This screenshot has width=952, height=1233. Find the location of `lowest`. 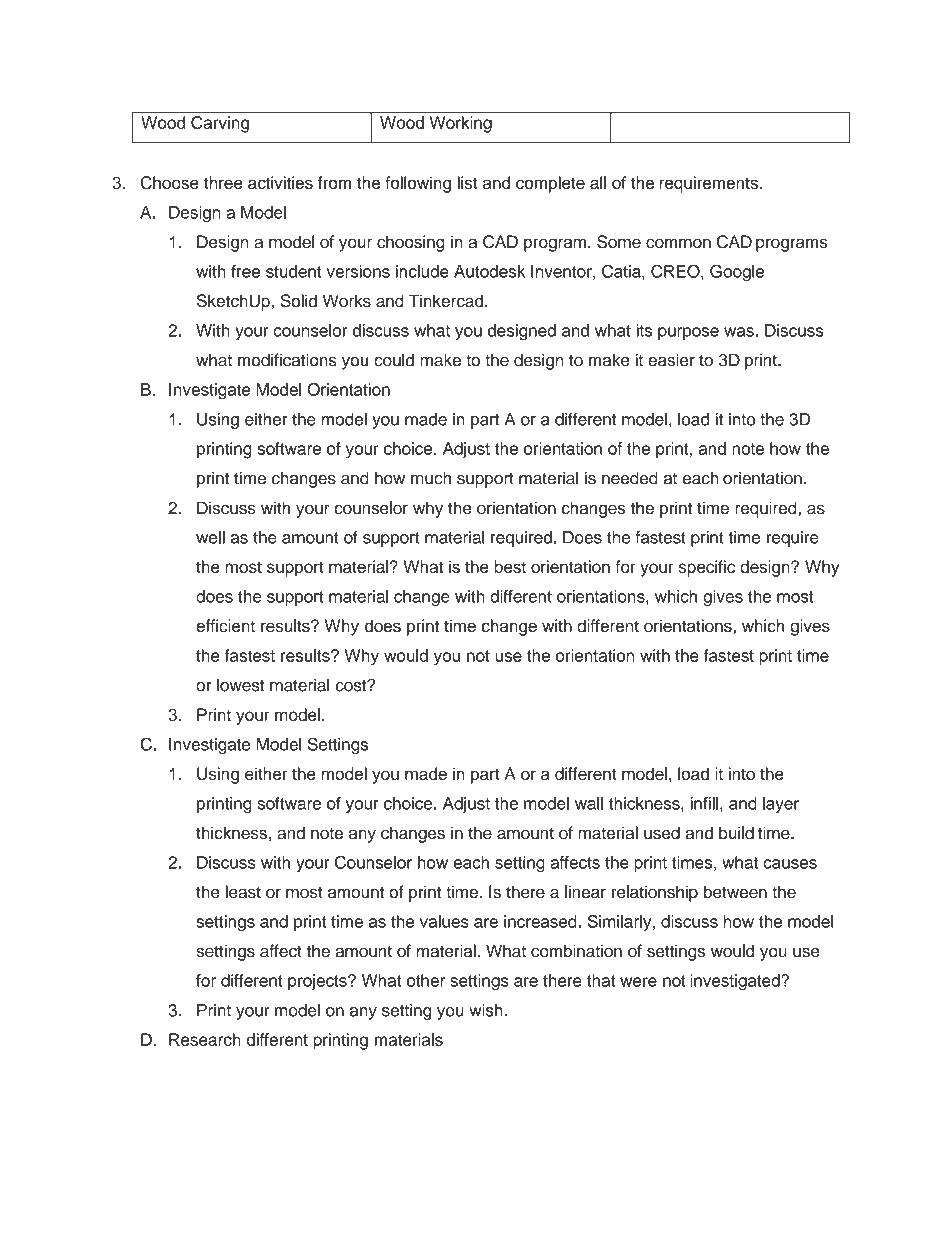

lowest is located at coordinates (241, 685).
